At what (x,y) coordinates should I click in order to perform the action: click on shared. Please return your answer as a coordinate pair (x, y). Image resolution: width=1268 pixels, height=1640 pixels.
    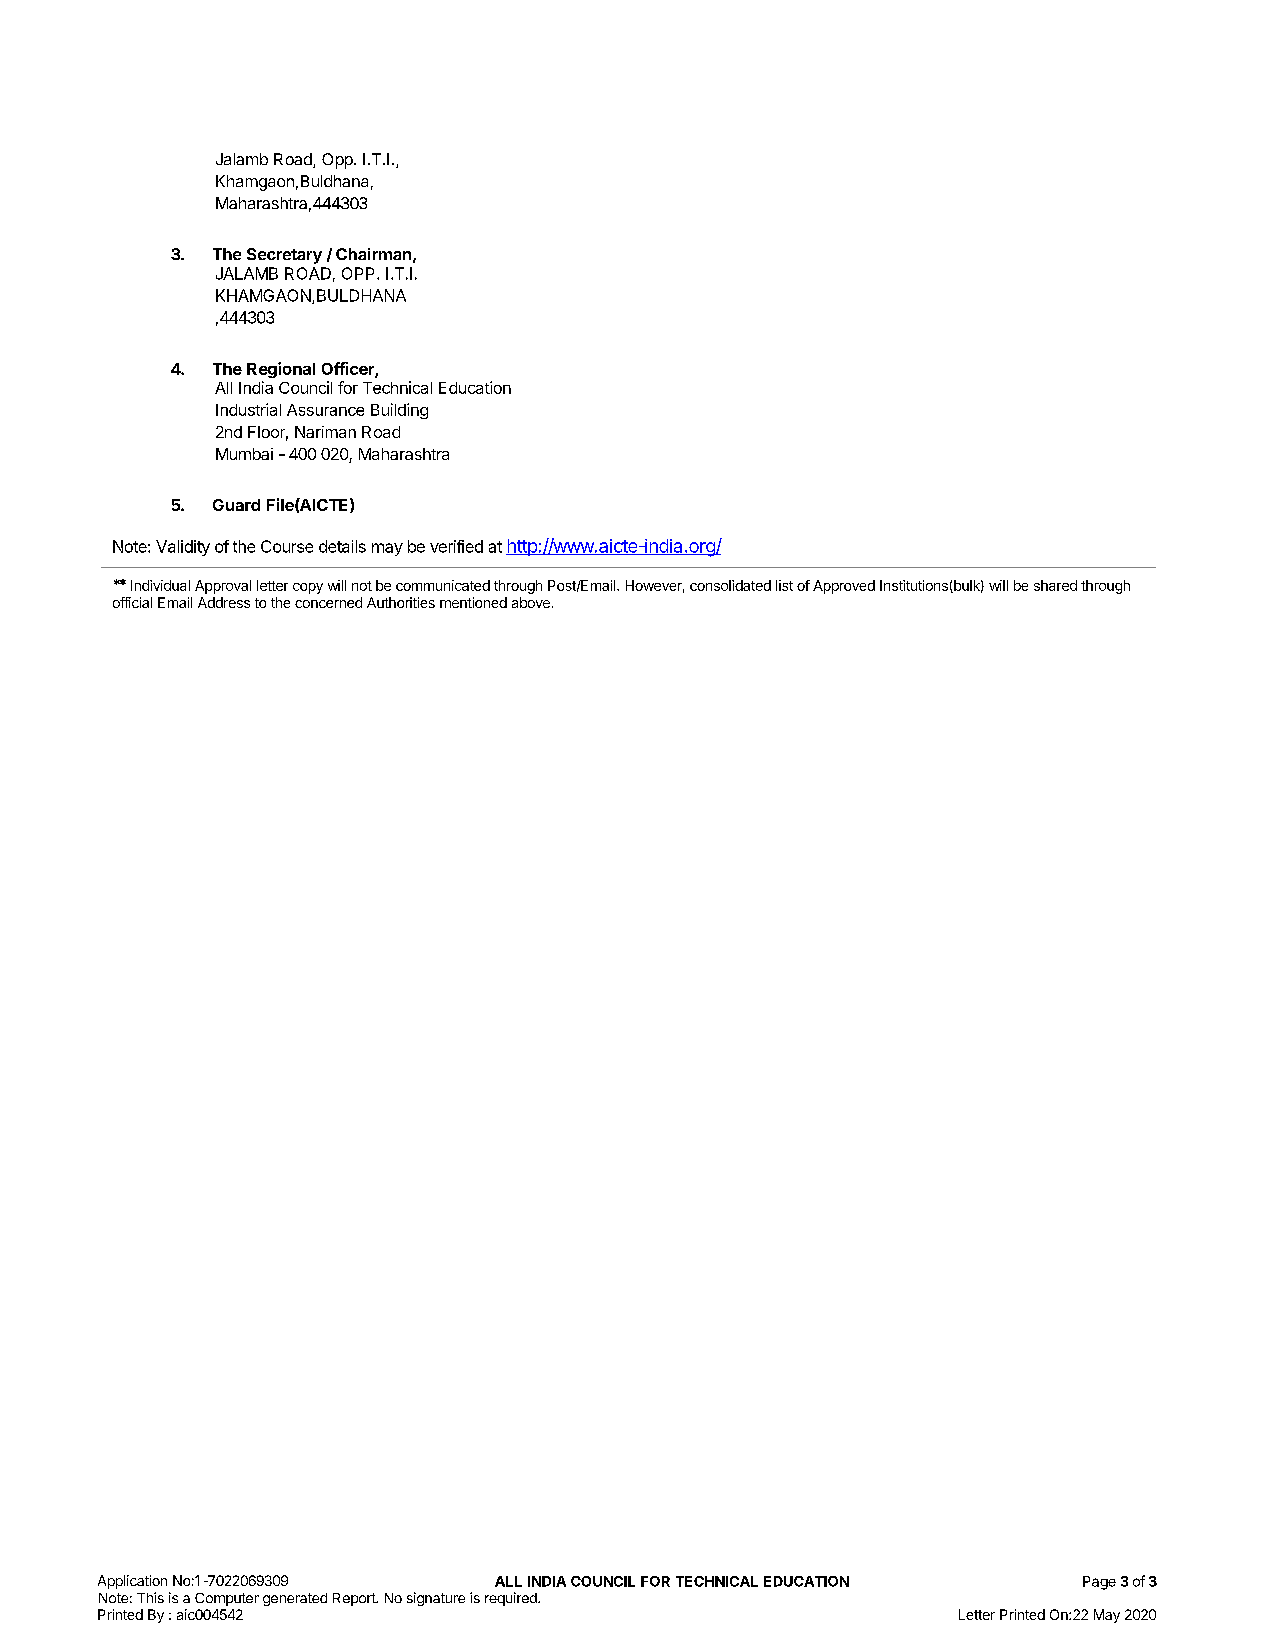
    Looking at the image, I should click on (1055, 585).
